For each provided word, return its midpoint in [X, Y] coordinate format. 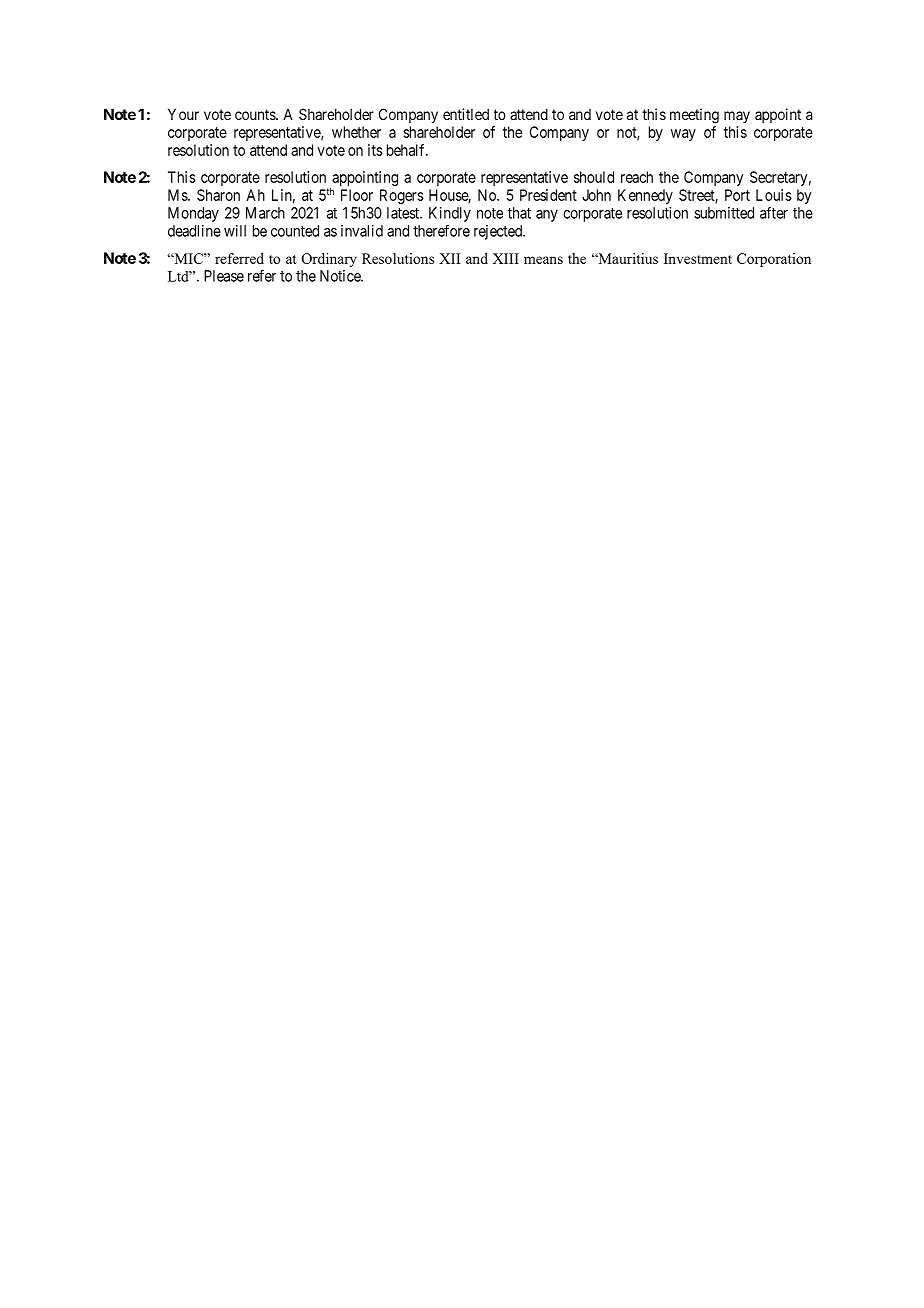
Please [224, 276]
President [548, 195]
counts [256, 114]
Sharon [218, 195]
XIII [506, 258]
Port [737, 195]
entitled [466, 114]
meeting [694, 116]
